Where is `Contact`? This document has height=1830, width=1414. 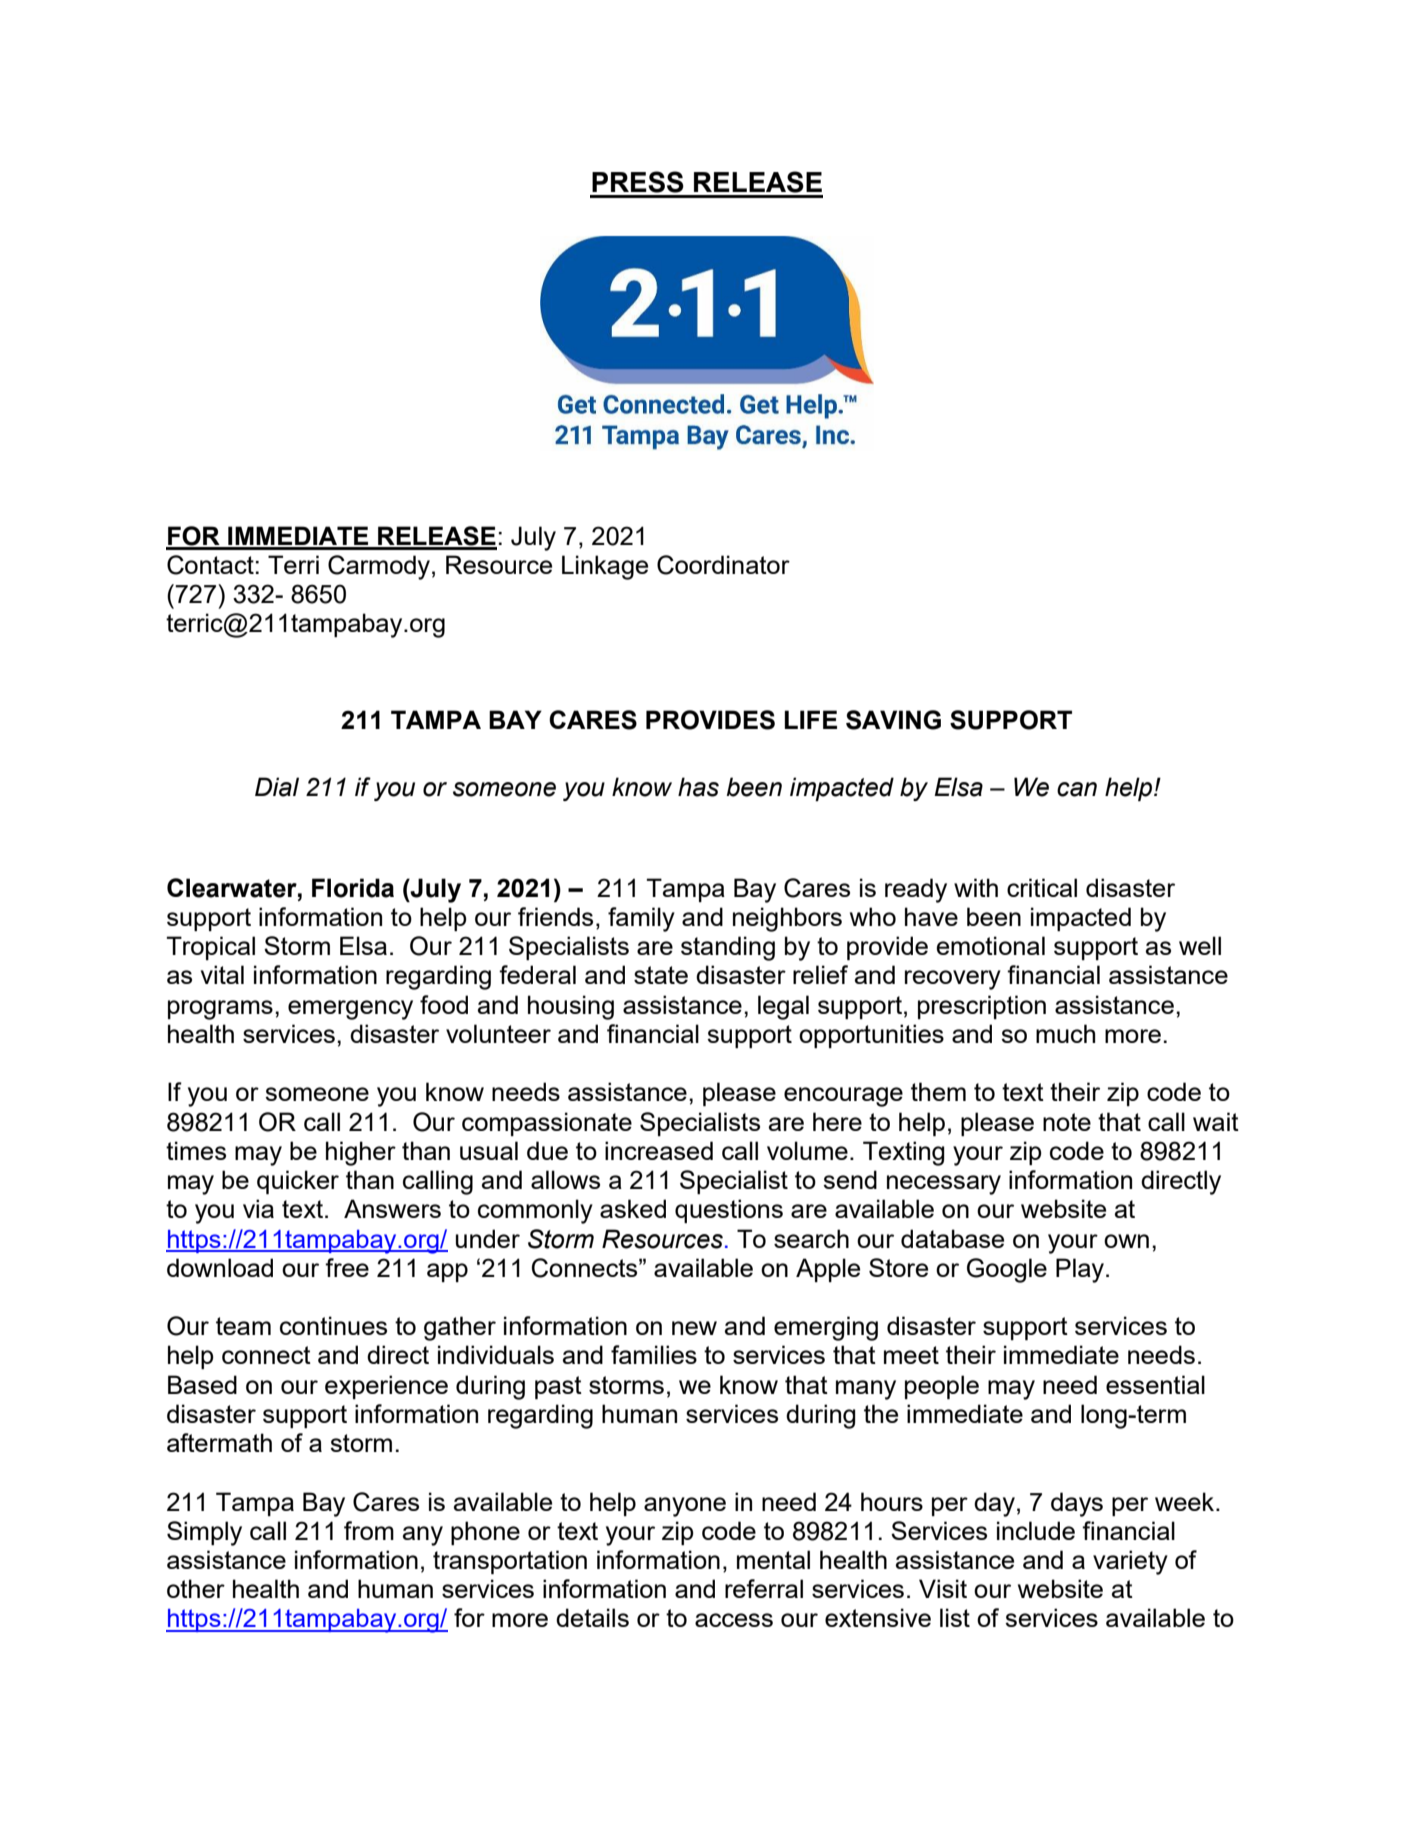
Contact is located at coordinates (210, 565).
